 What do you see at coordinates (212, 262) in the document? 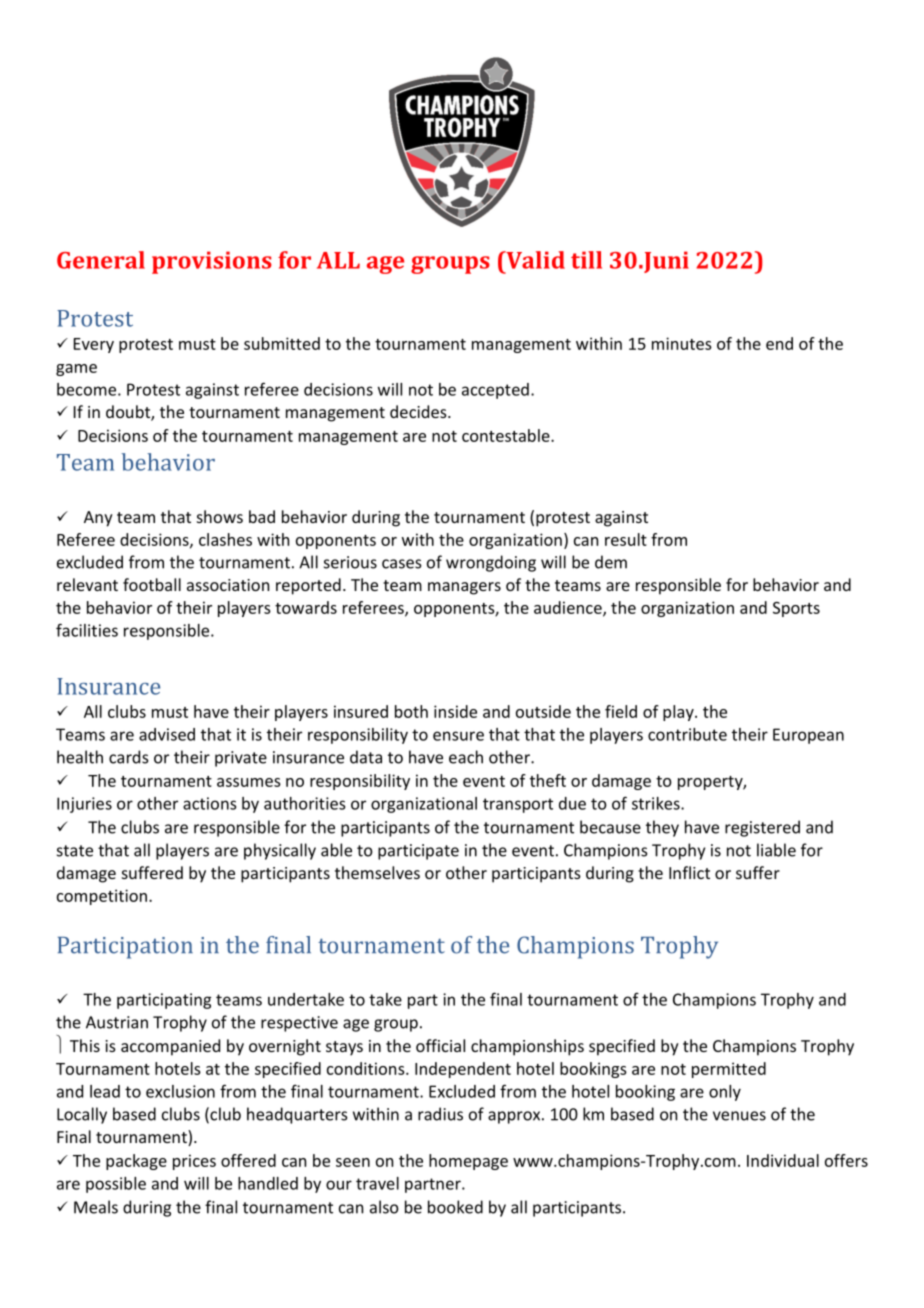
I see `provisions` at bounding box center [212, 262].
